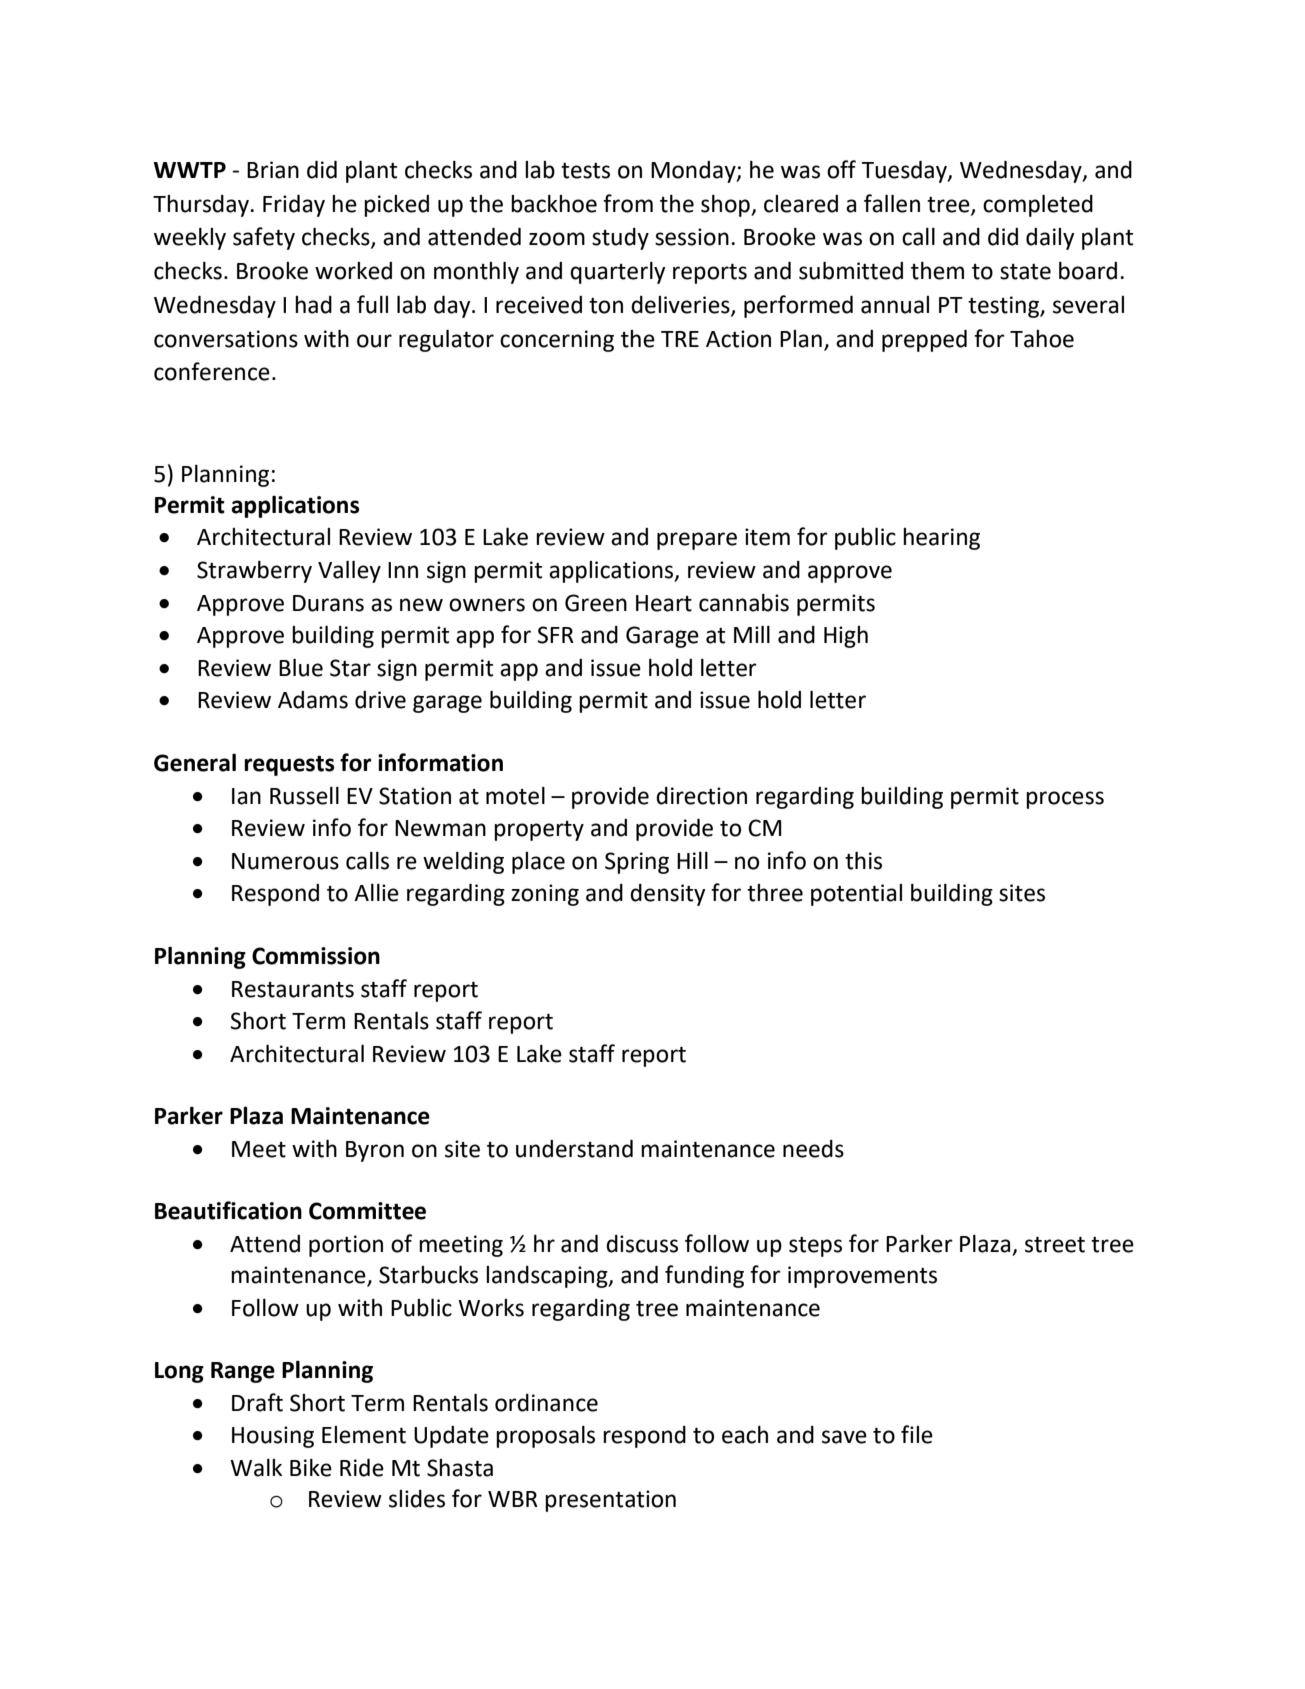 Image resolution: width=1305 pixels, height=1689 pixels. What do you see at coordinates (1038, 206) in the screenshot?
I see `completed` at bounding box center [1038, 206].
